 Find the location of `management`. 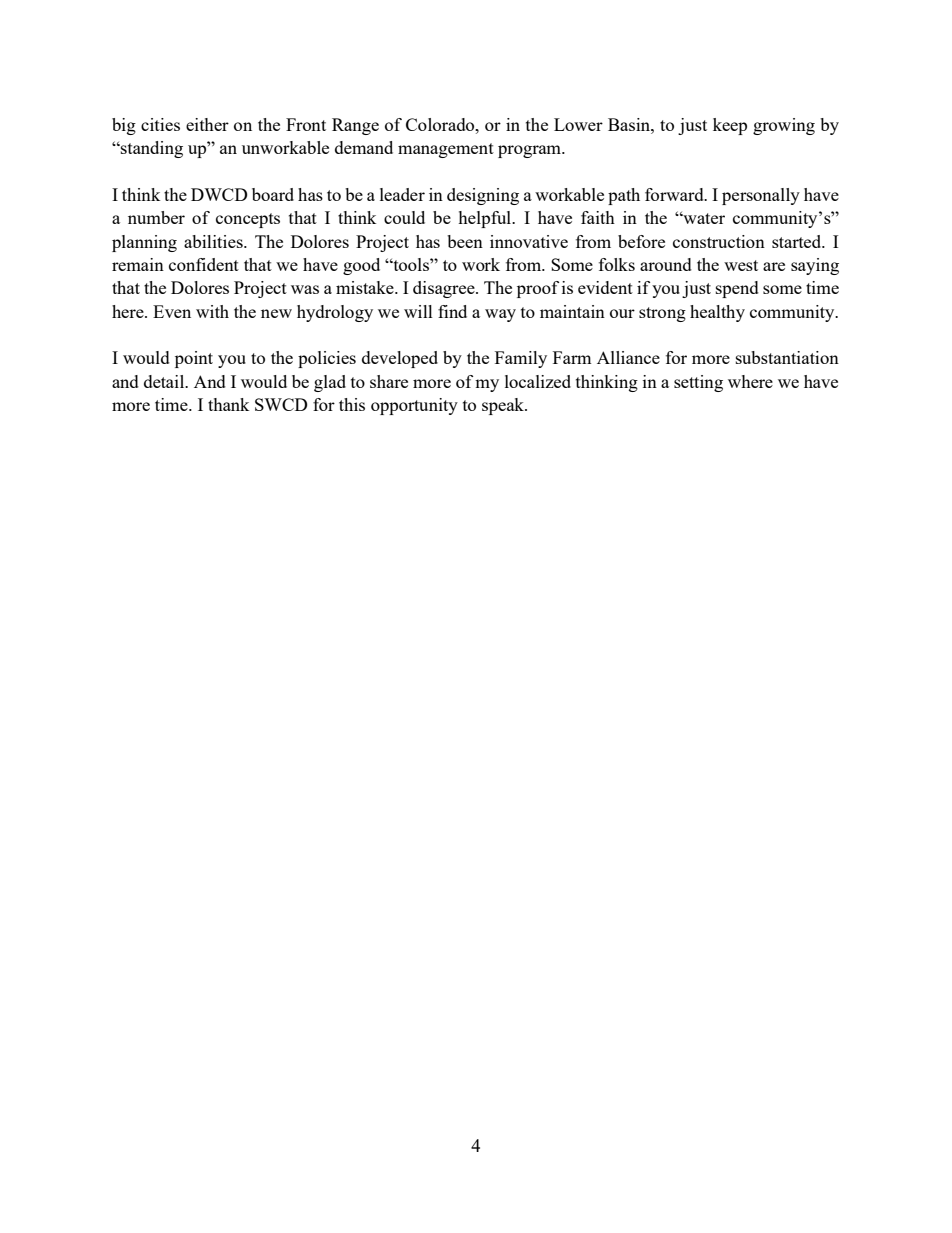

management is located at coordinates (446, 150).
